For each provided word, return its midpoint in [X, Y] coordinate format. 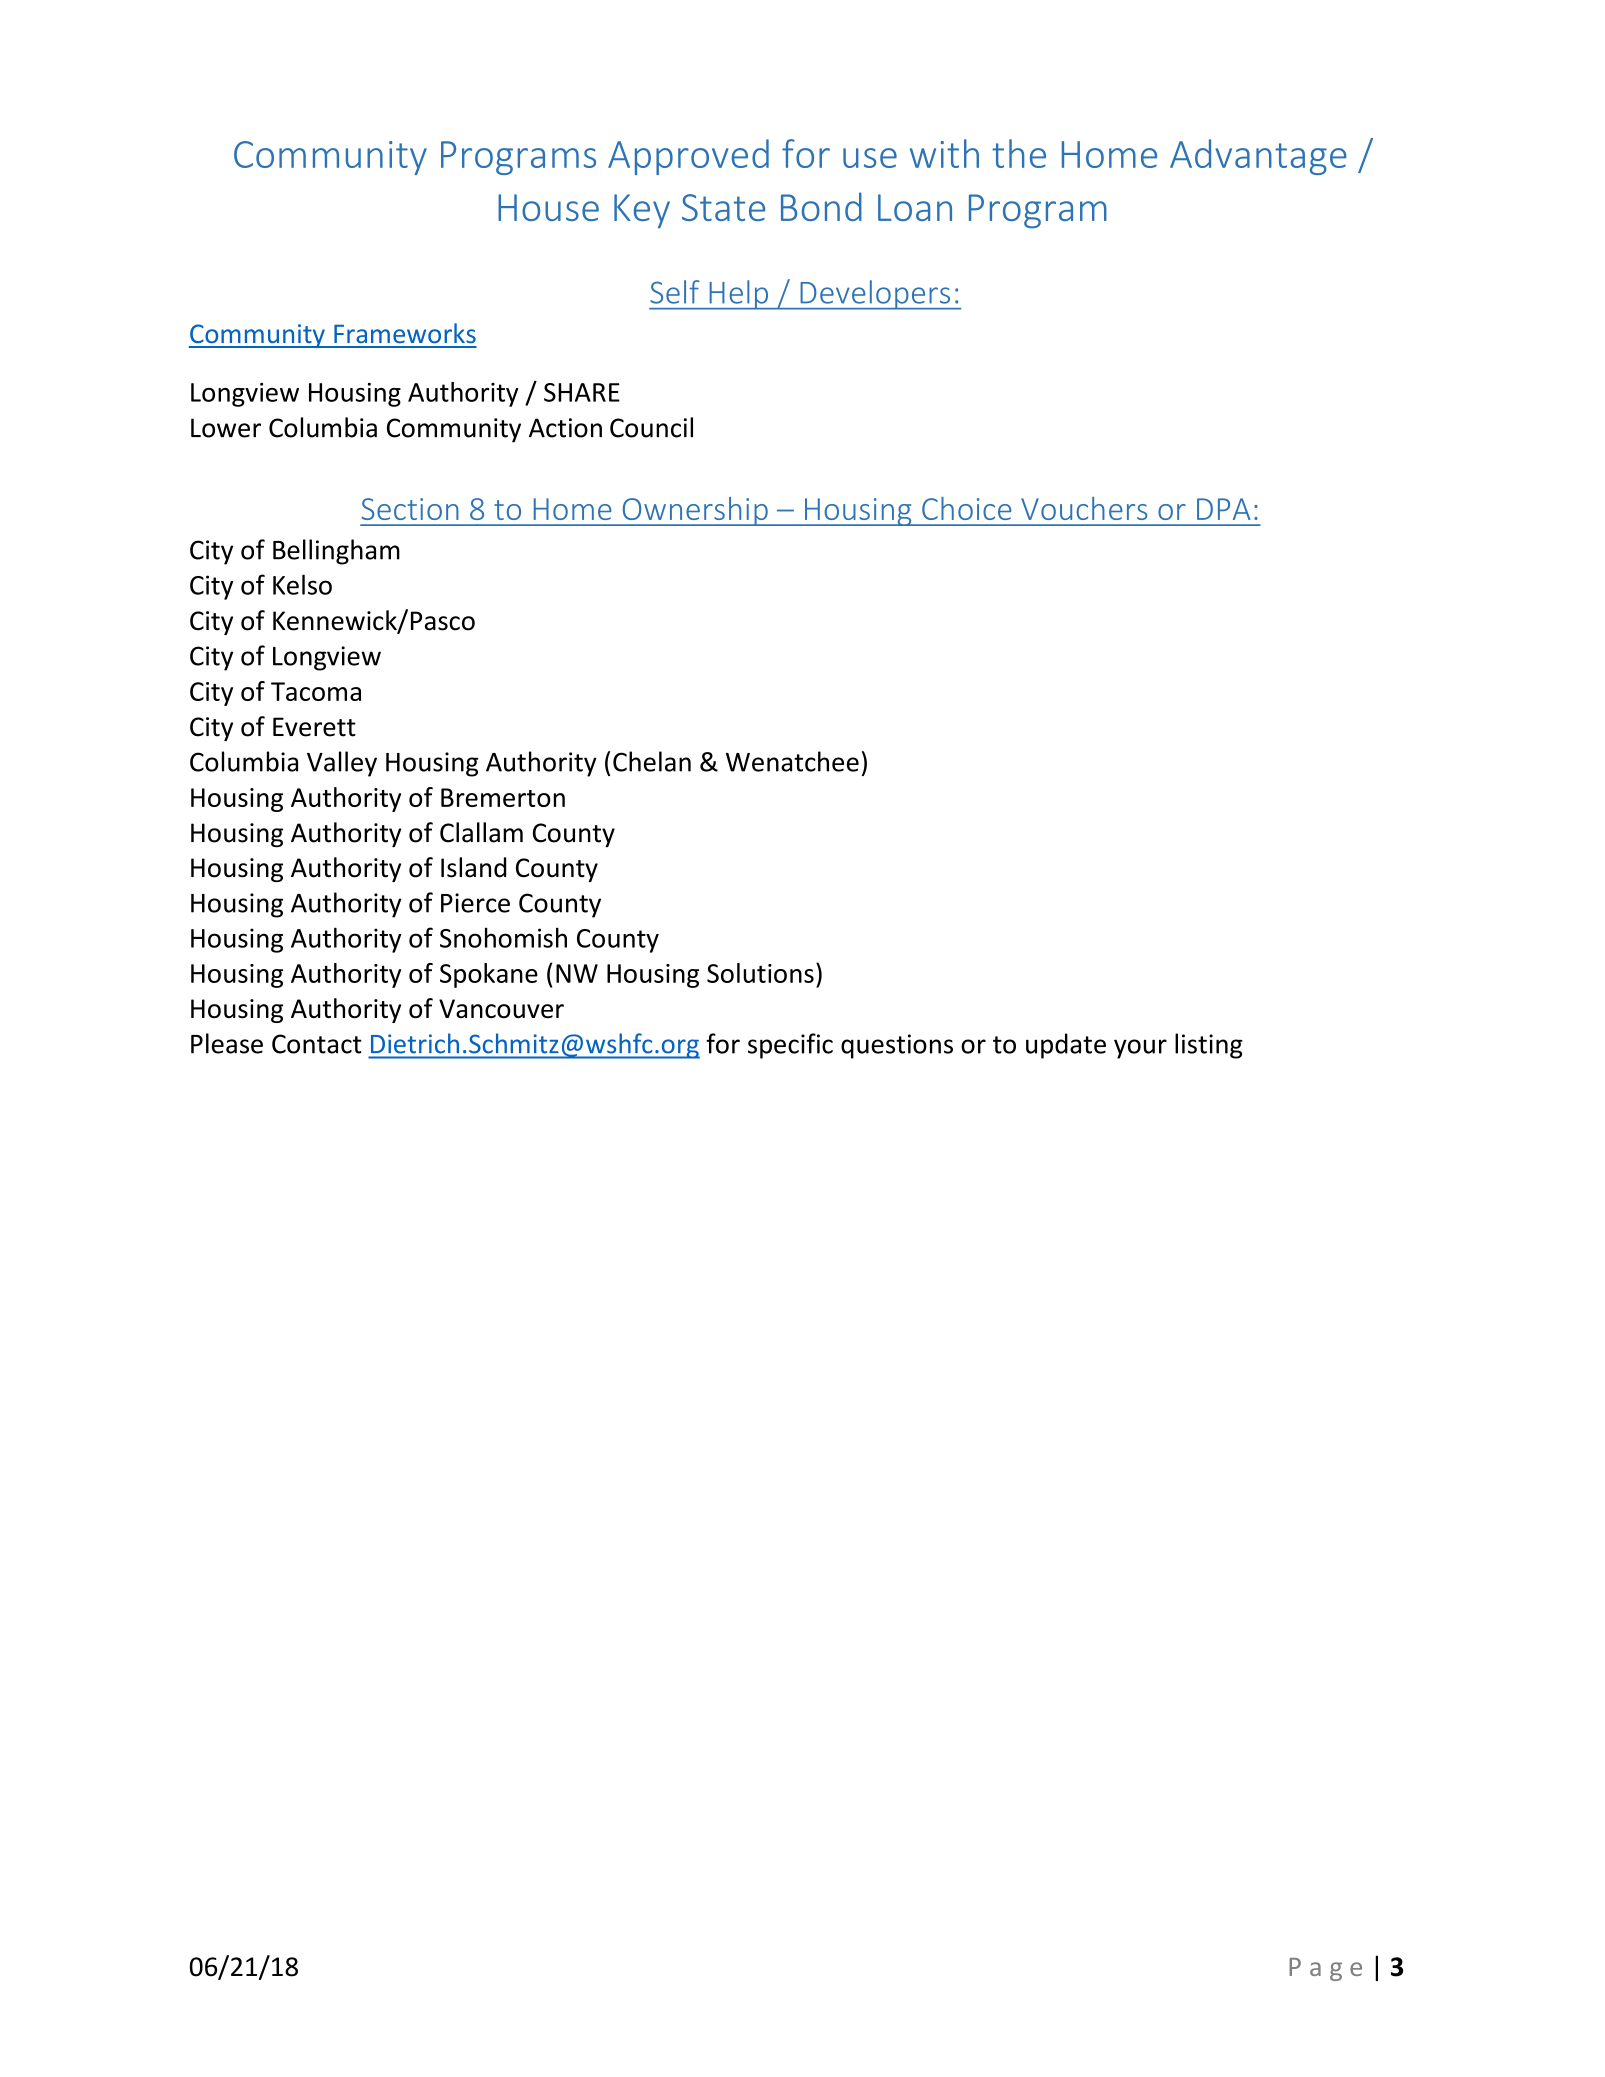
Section [410, 509]
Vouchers [1084, 508]
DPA [1224, 509]
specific [790, 1046]
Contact [317, 1044]
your [1140, 1049]
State [723, 207]
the [1019, 153]
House [548, 207]
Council [651, 427]
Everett [314, 727]
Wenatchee [792, 761]
